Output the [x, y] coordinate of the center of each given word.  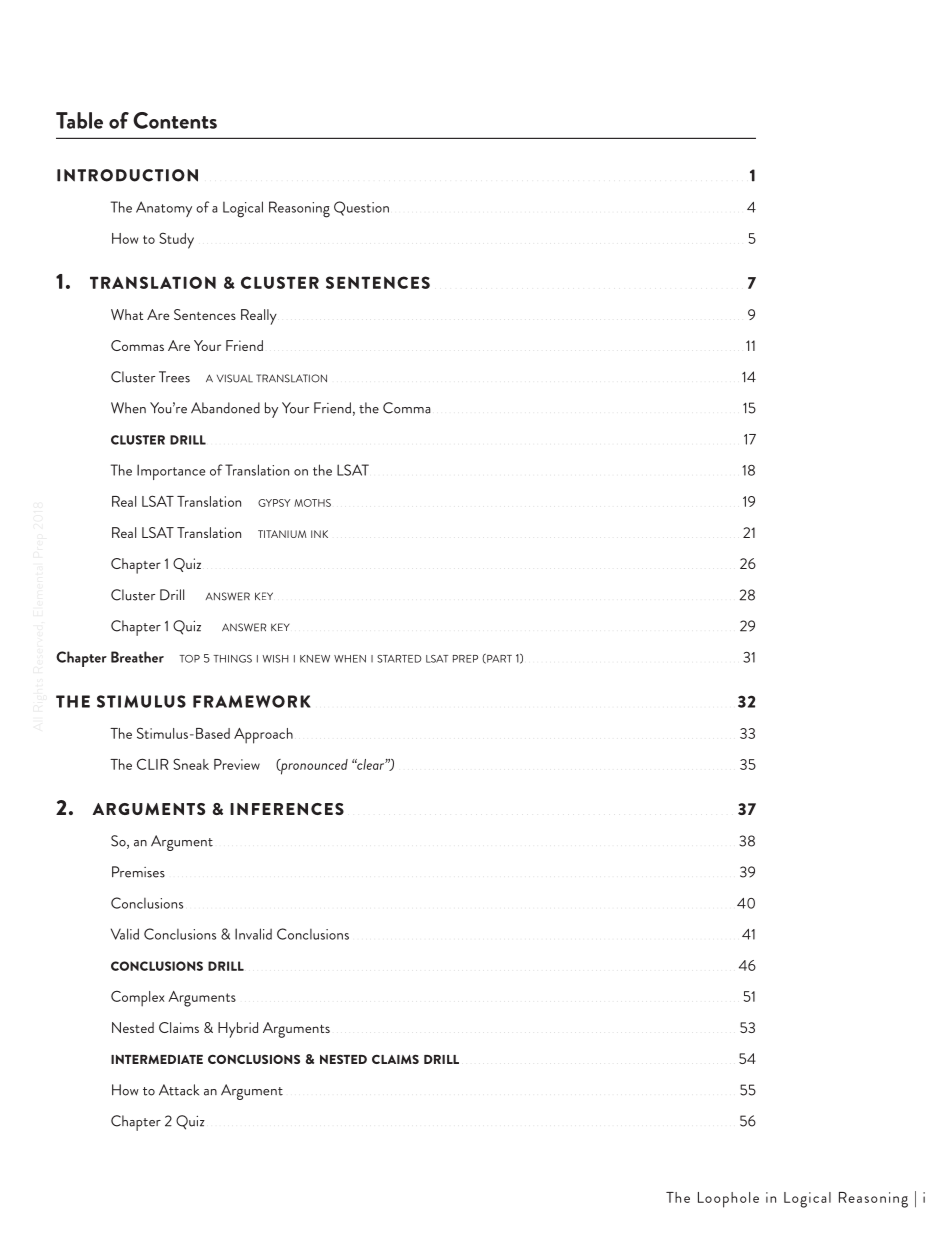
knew [315, 659]
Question [361, 208]
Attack [179, 1090]
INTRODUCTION [127, 175]
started [399, 659]
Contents [175, 120]
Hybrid [238, 1030]
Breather [137, 657]
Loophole [728, 1200]
